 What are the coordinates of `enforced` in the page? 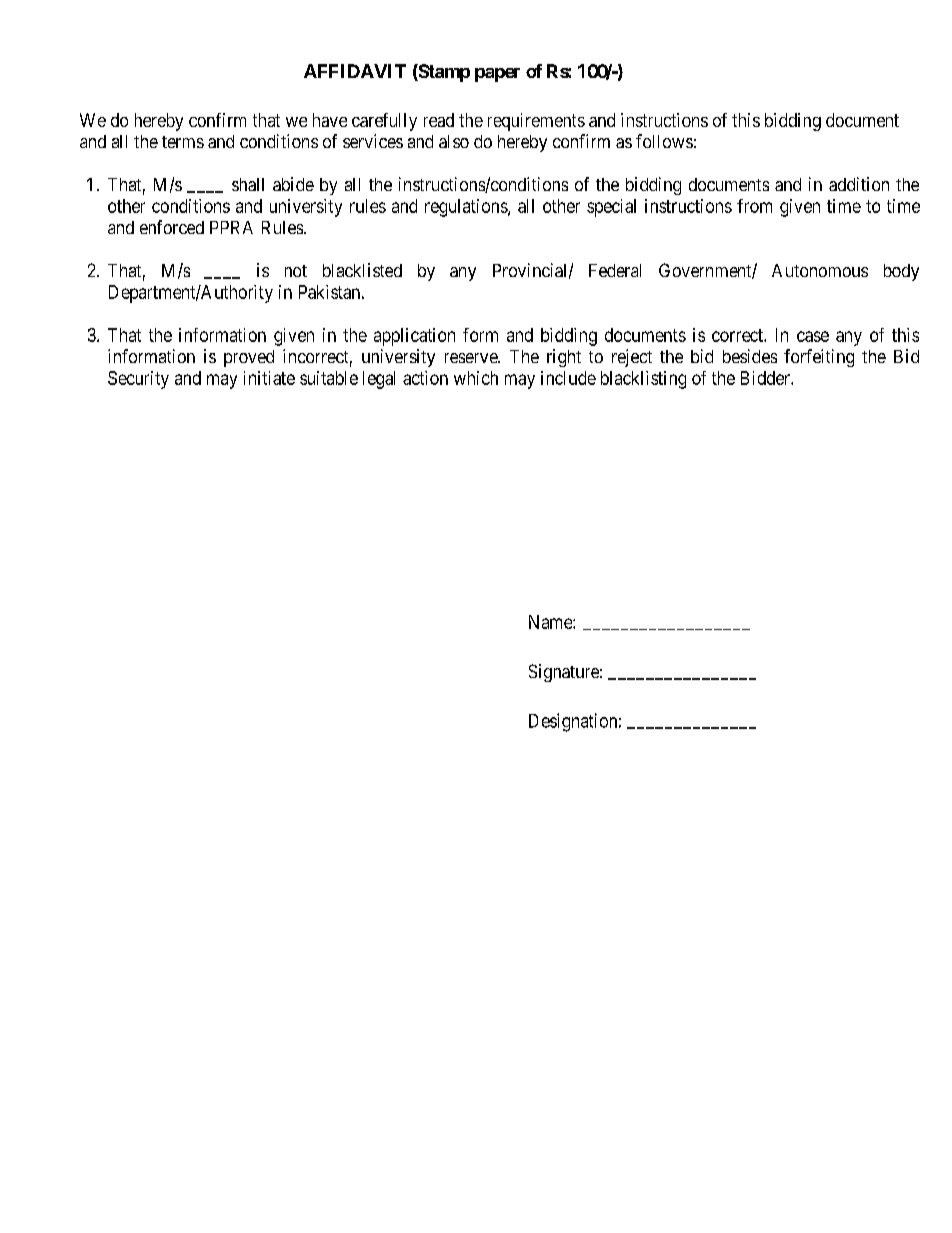 It's located at (172, 227).
